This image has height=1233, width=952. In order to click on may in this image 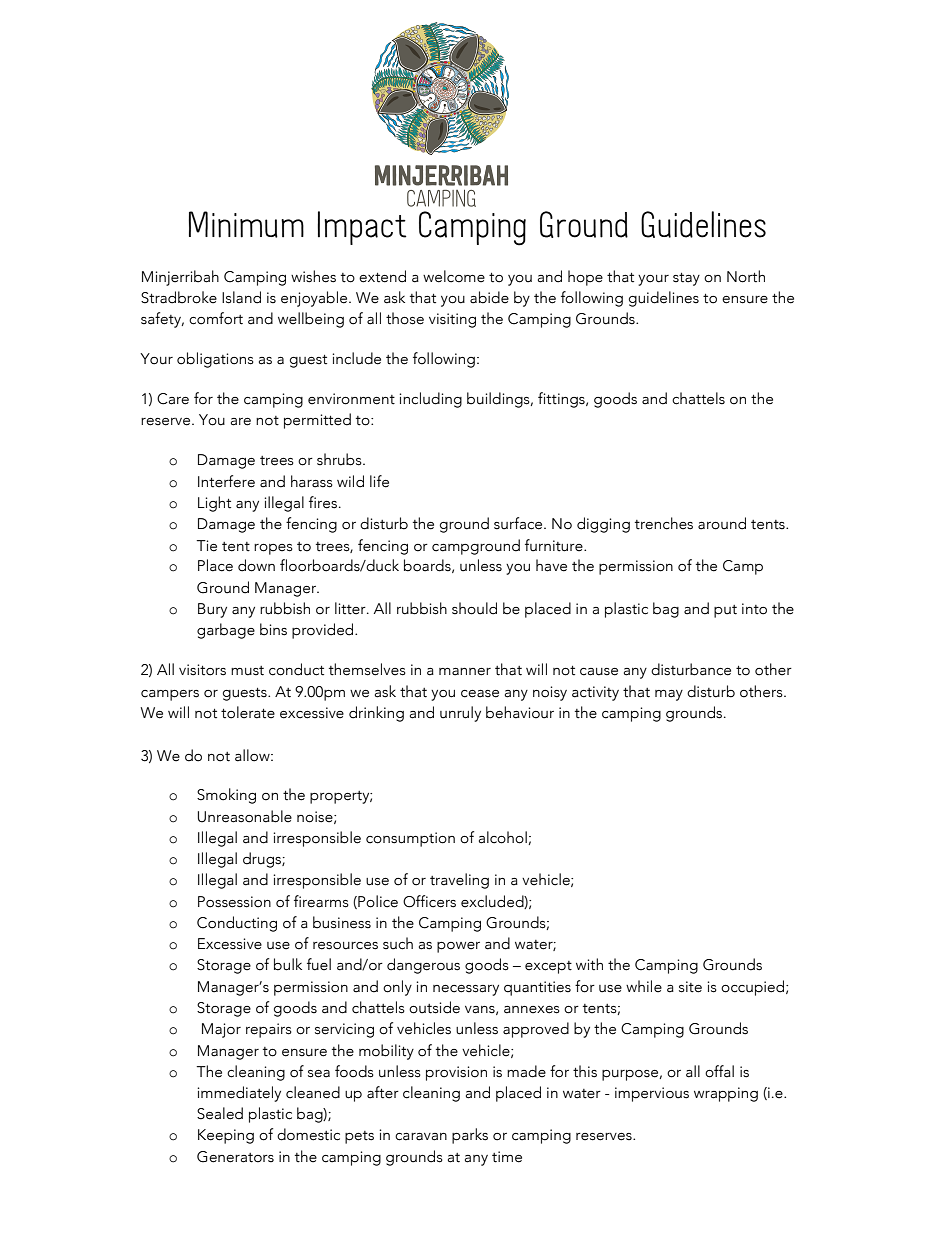, I will do `click(669, 695)`.
